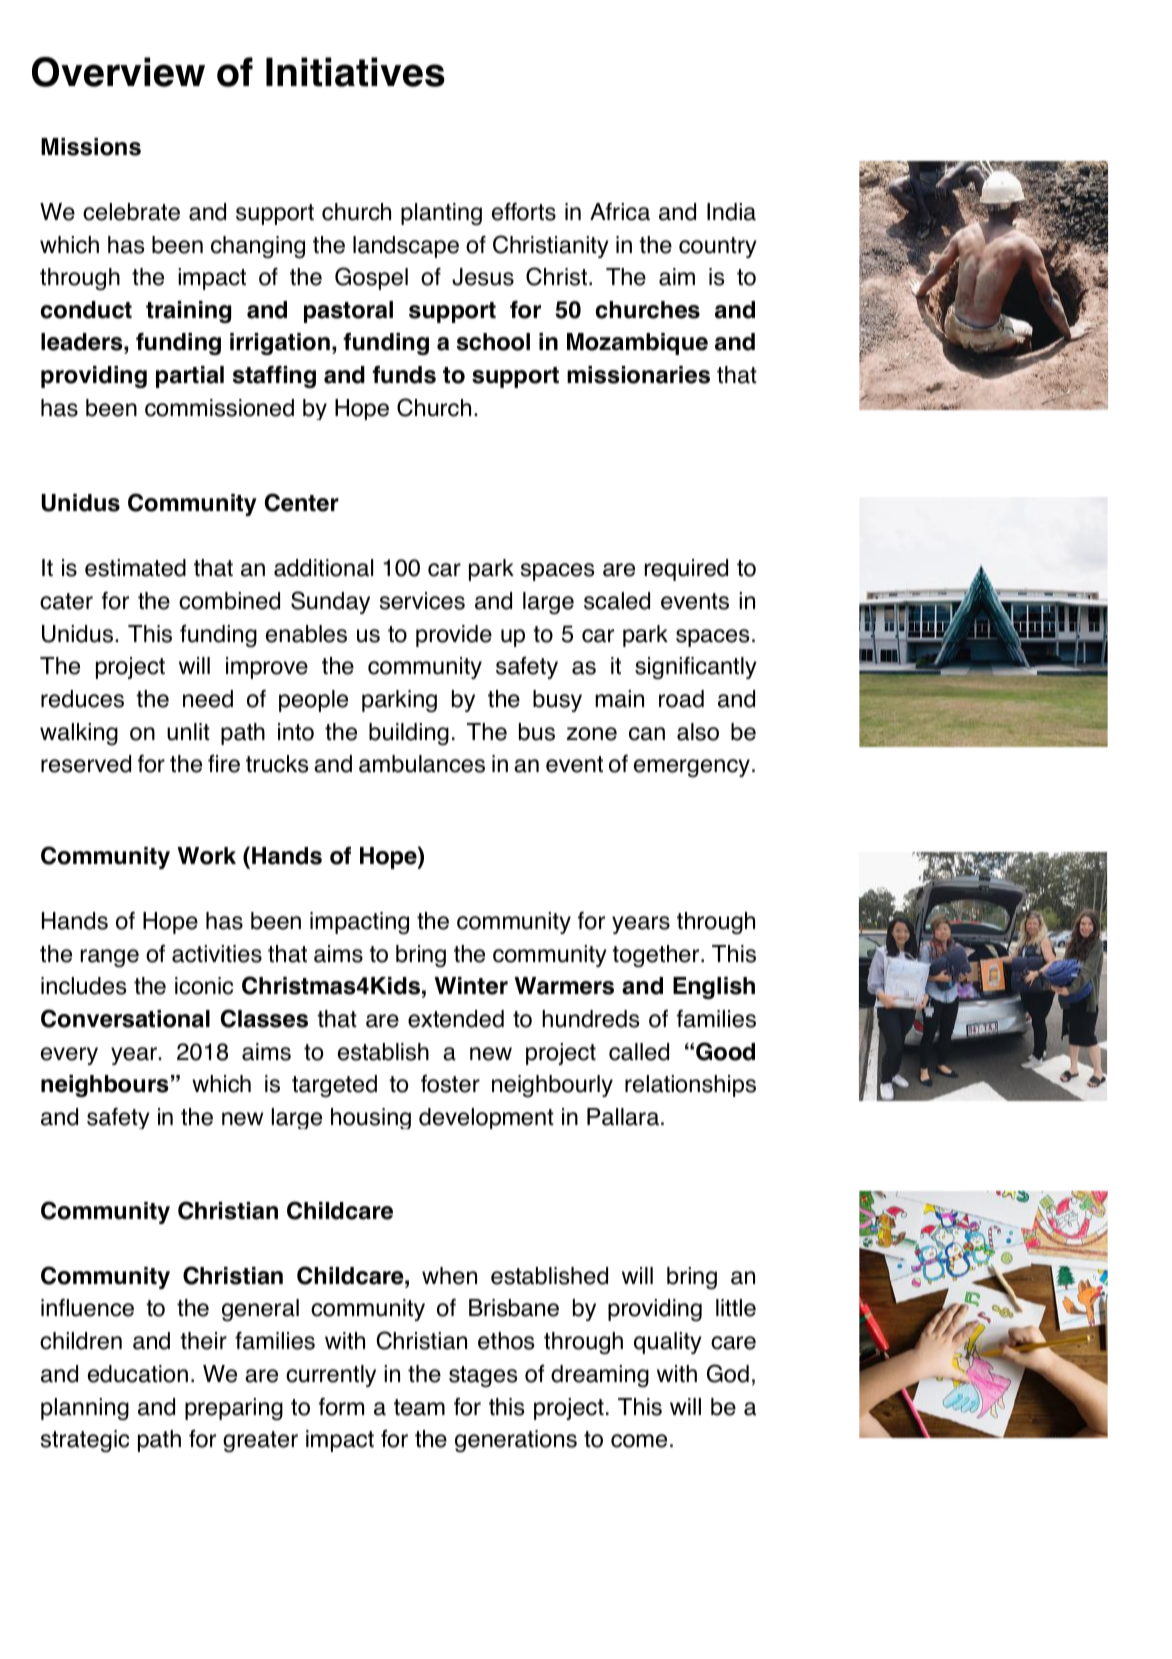 The width and height of the image is (1172, 1659). Describe the element at coordinates (138, 1374) in the image. I see `education` at that location.
